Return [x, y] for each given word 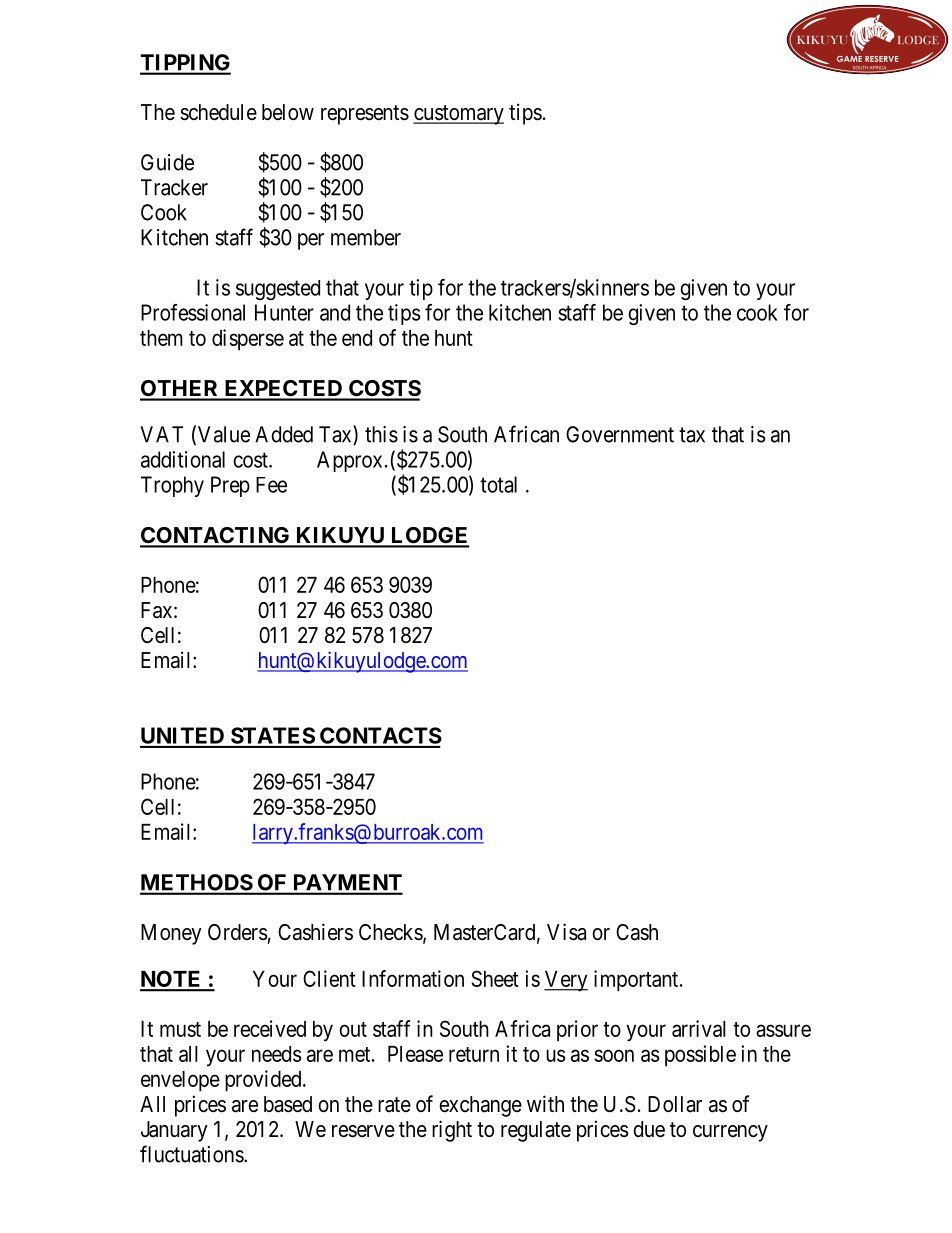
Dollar [675, 1104]
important [637, 981]
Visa [566, 932]
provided [264, 1081]
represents [365, 115]
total [498, 484]
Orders [238, 932]
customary [458, 115]
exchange [480, 1106]
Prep [230, 486]
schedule [218, 112]
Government [620, 434]
